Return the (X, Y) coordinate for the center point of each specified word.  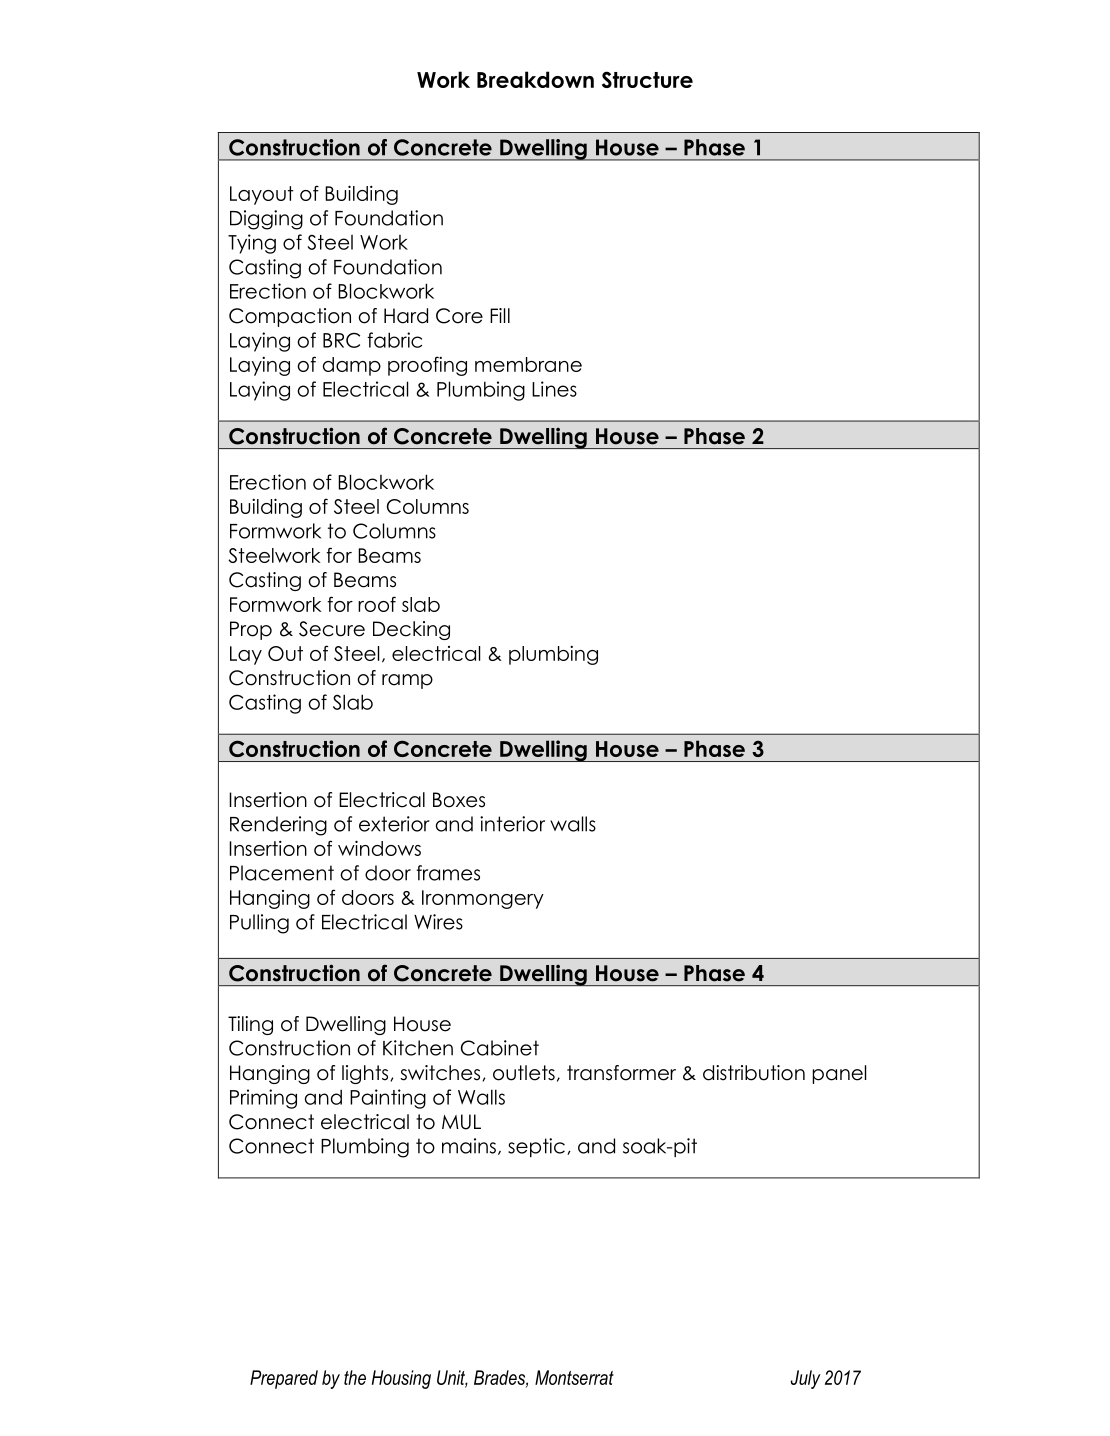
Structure (647, 79)
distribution (754, 1073)
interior (512, 824)
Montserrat (574, 1377)
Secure (332, 629)
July (806, 1379)
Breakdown (535, 79)
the (355, 1377)
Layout (262, 195)
